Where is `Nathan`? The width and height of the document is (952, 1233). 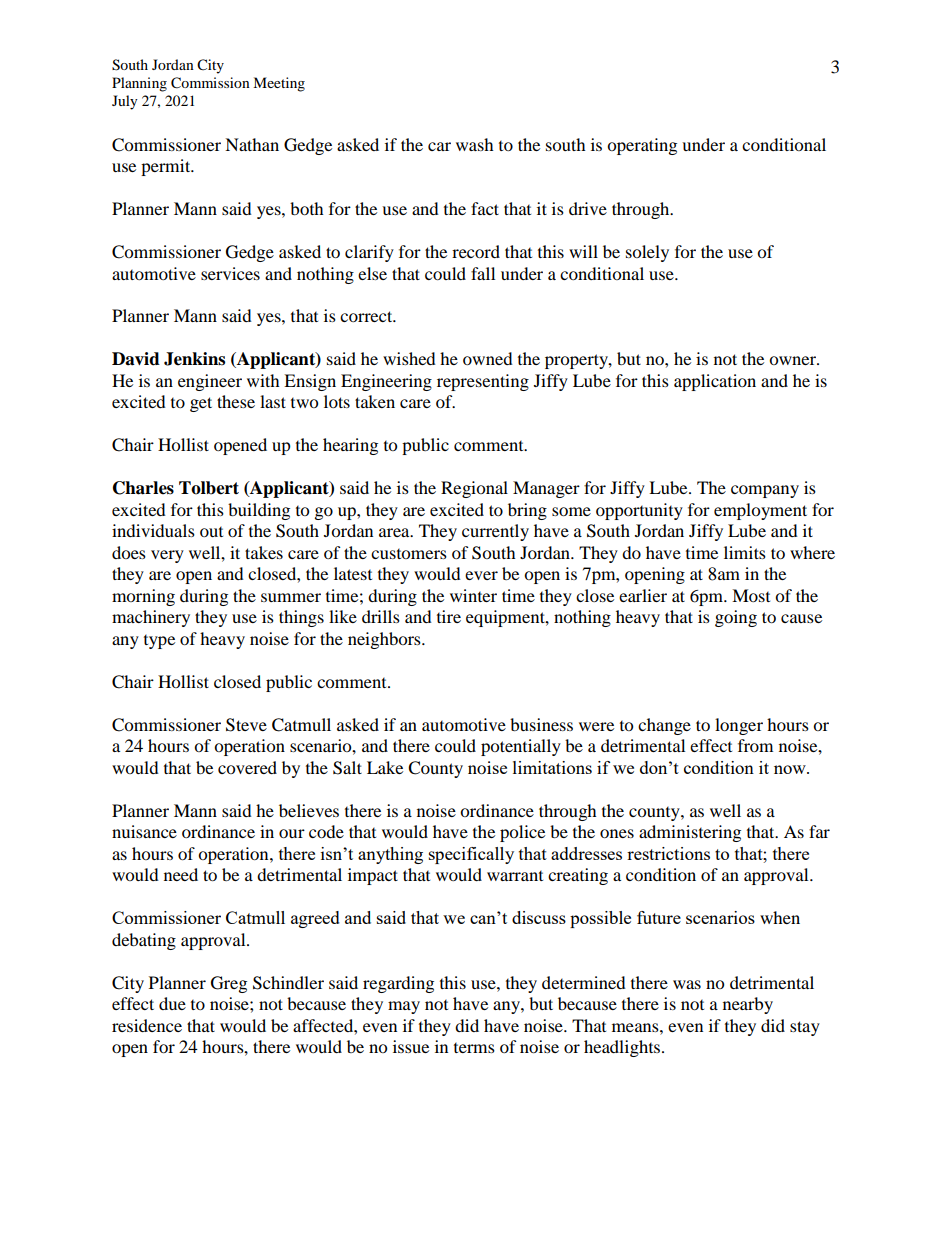 Nathan is located at coordinates (252, 144).
